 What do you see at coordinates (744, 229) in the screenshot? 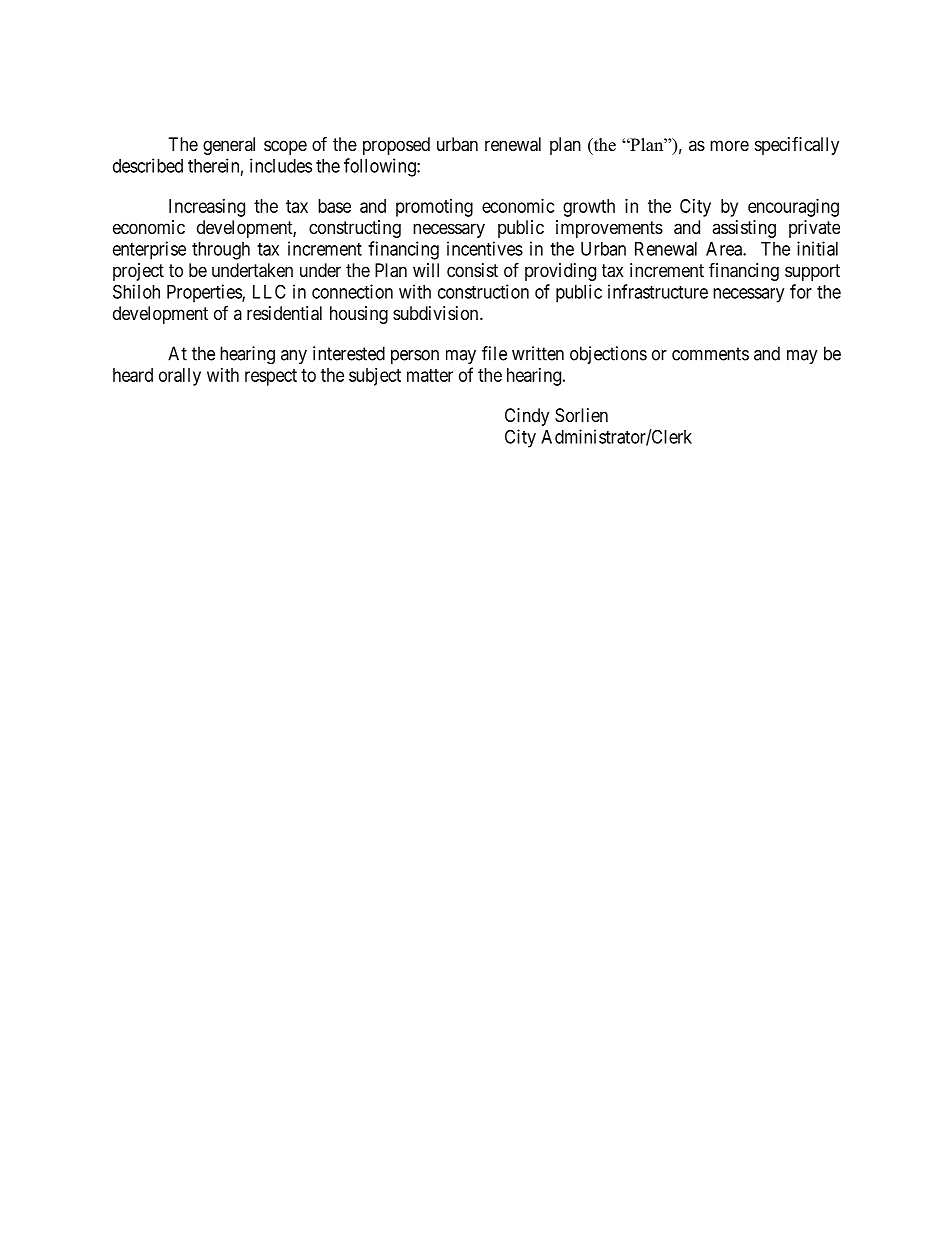
I see `assisting` at bounding box center [744, 229].
